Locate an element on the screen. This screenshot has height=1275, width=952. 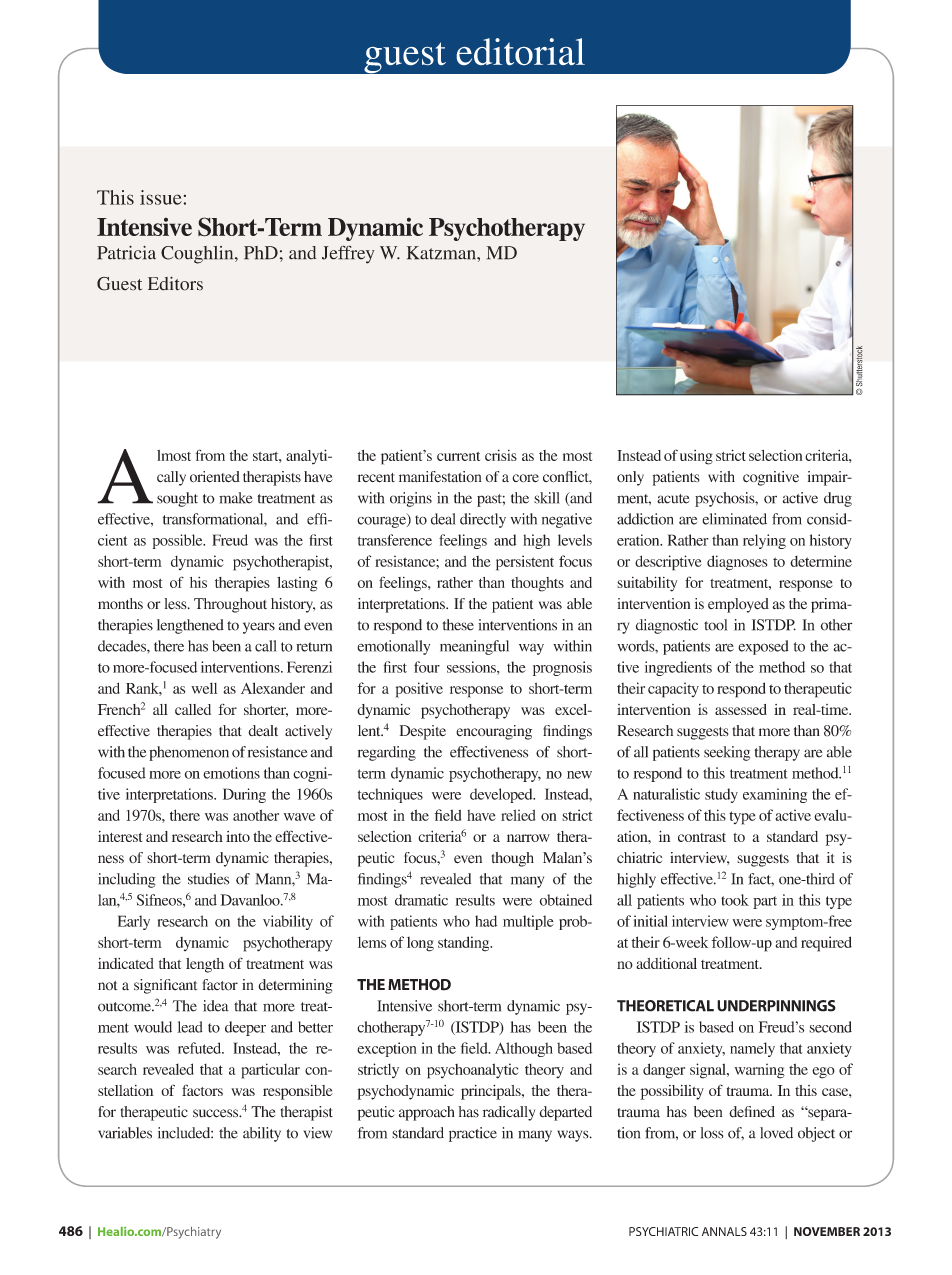
issue is located at coordinates (162, 197).
